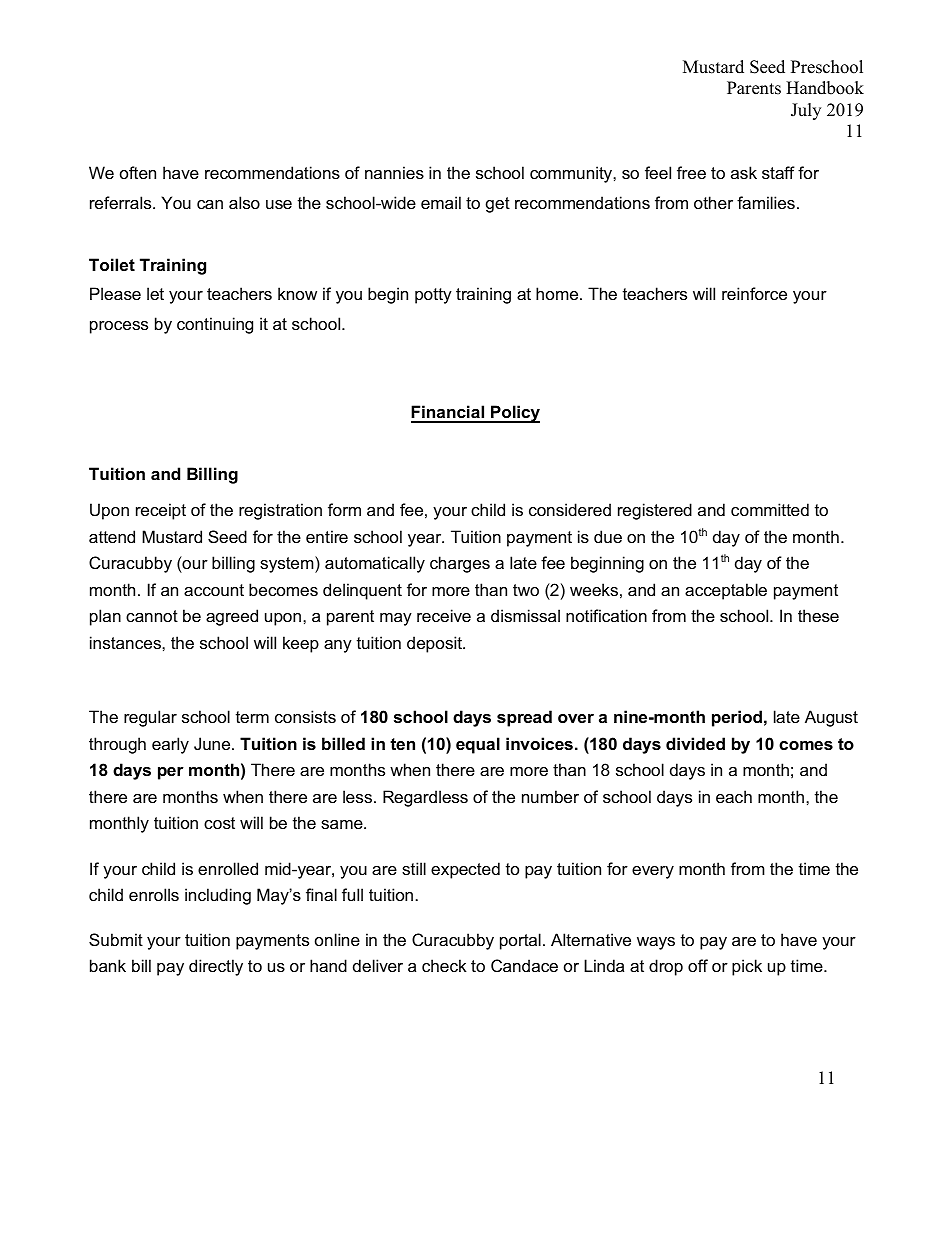 This screenshot has width=952, height=1233. What do you see at coordinates (138, 172) in the screenshot?
I see `often` at bounding box center [138, 172].
